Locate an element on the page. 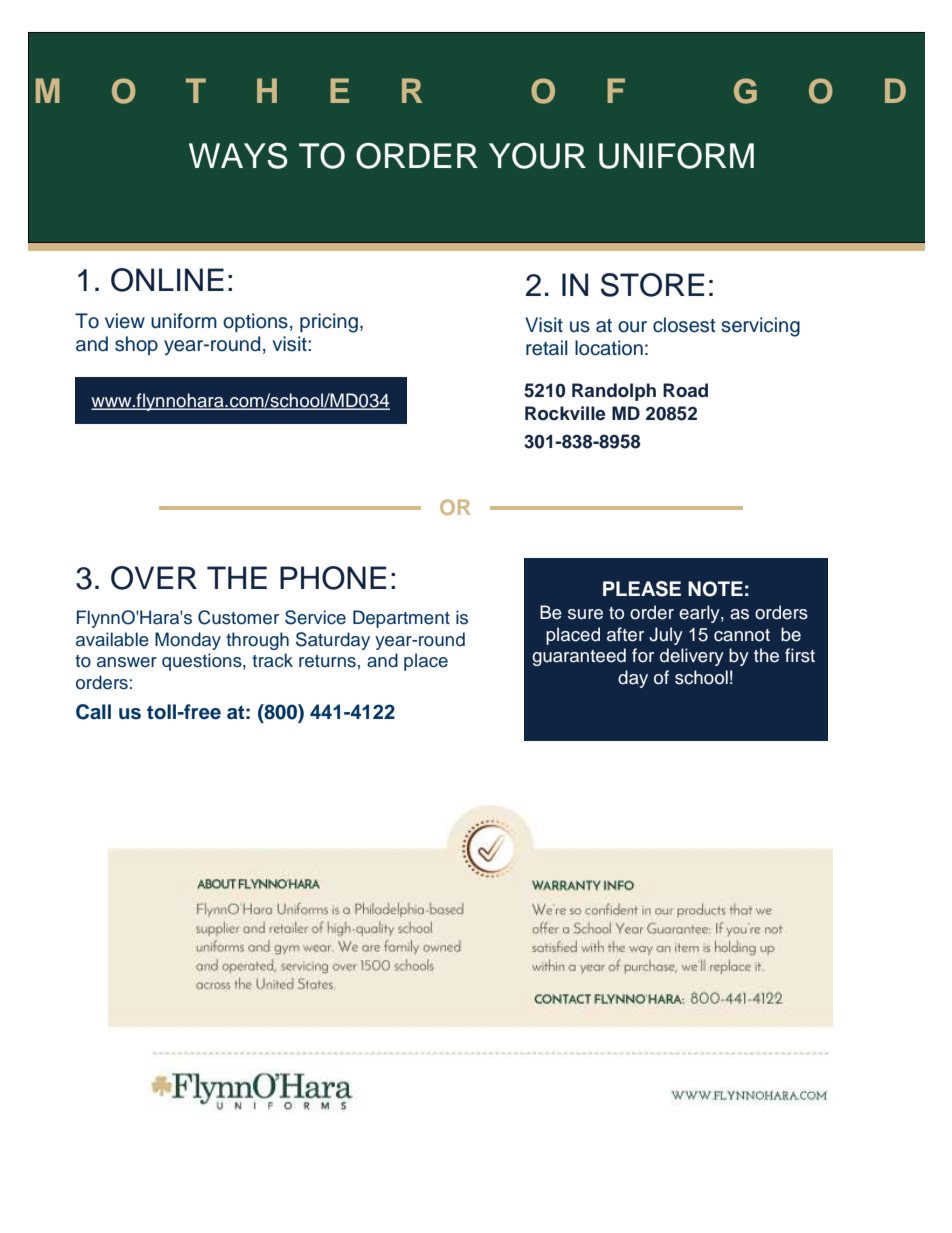 This document has height=1233, width=952. STORE is located at coordinates (653, 285).
